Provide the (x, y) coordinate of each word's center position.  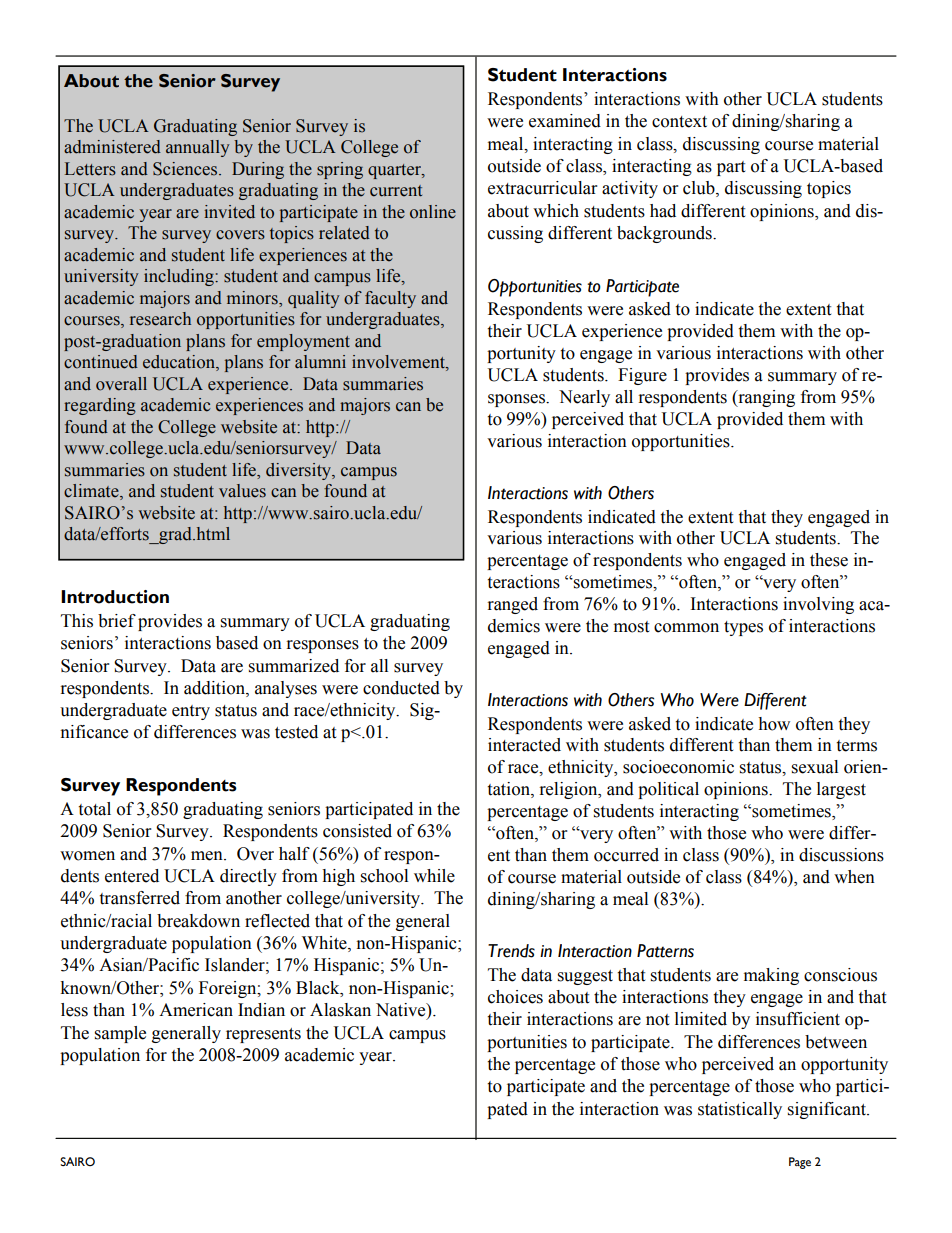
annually (198, 148)
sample (120, 1034)
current (396, 191)
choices (515, 997)
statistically (740, 1110)
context (679, 122)
